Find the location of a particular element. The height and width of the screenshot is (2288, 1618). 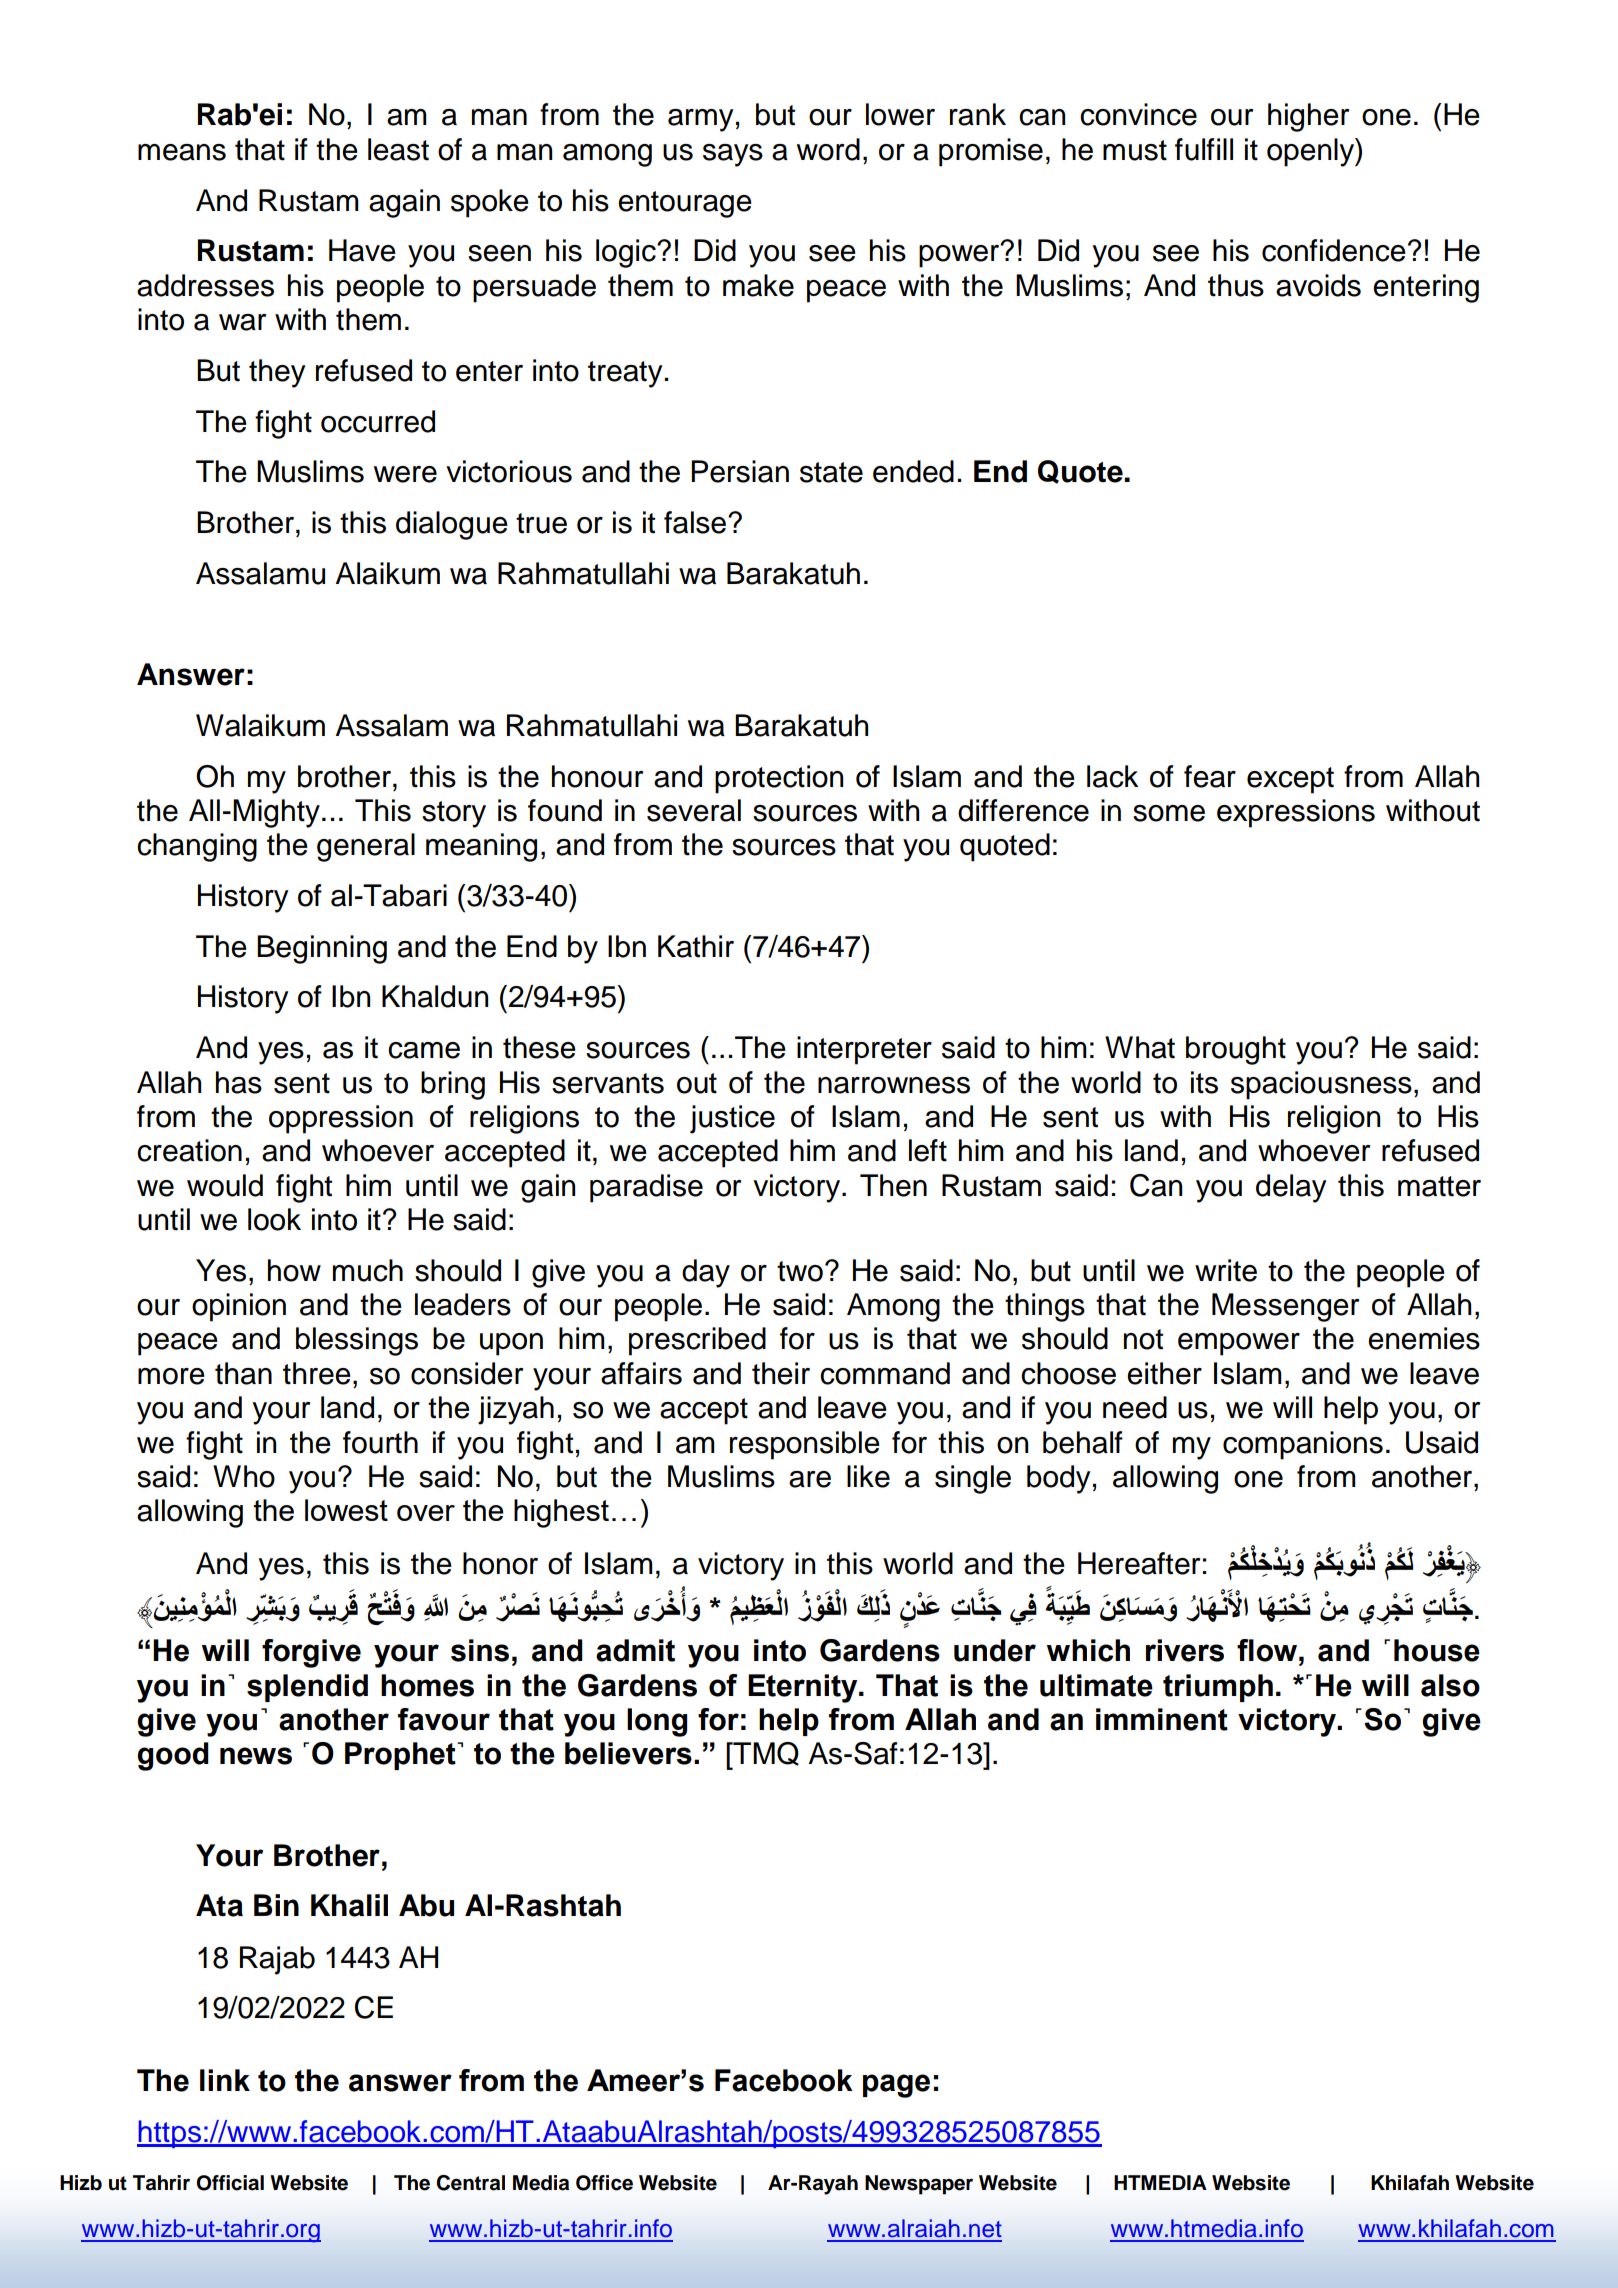

flow is located at coordinates (1267, 1650).
